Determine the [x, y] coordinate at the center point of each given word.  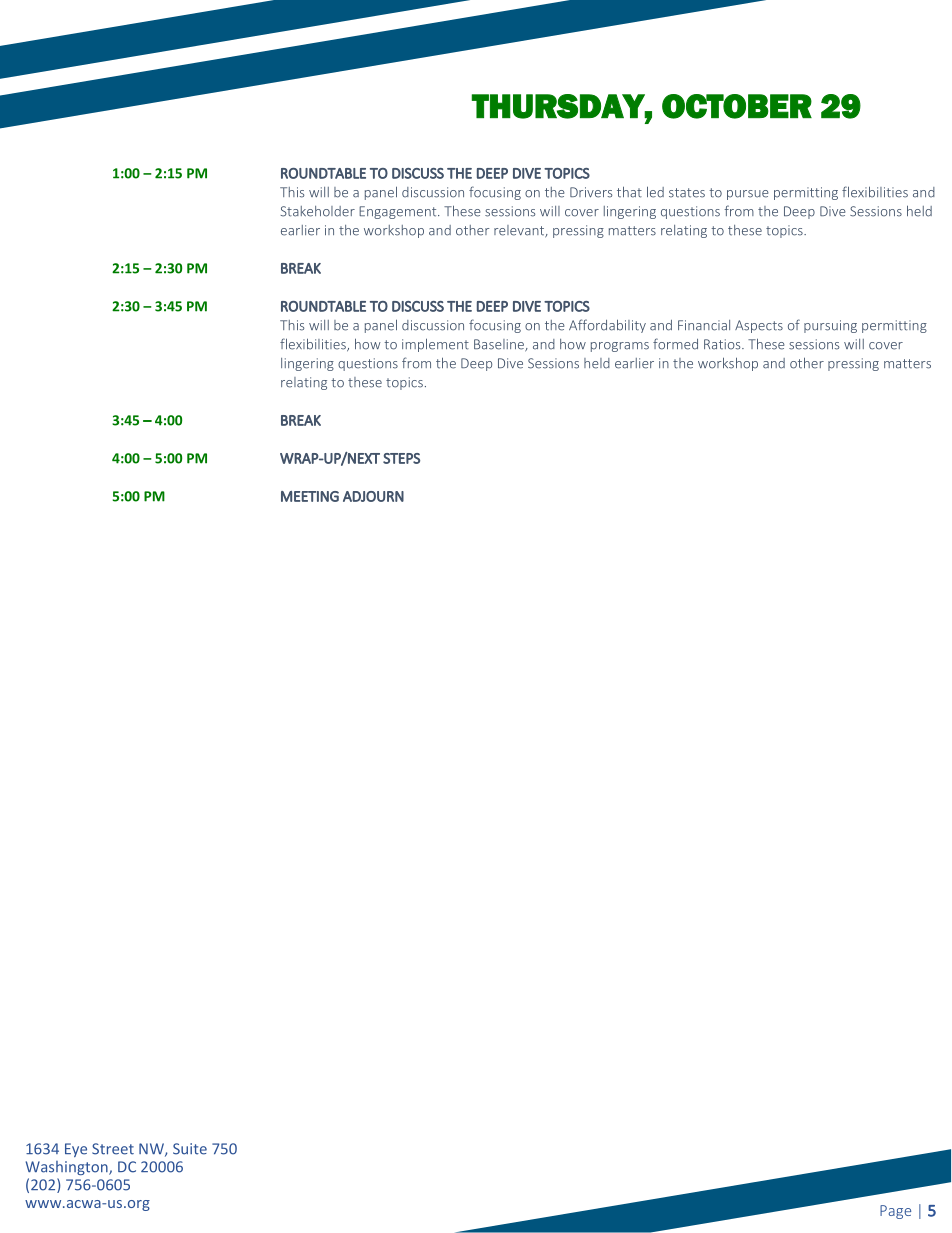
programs [620, 347]
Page [895, 1212]
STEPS [401, 458]
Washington [68, 1168]
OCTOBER [737, 106]
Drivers [591, 192]
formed [675, 344]
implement [435, 345]
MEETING [310, 496]
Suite [190, 1149]
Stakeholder [318, 211]
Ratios [723, 344]
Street [113, 1149]
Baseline [500, 345]
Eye [76, 1150]
